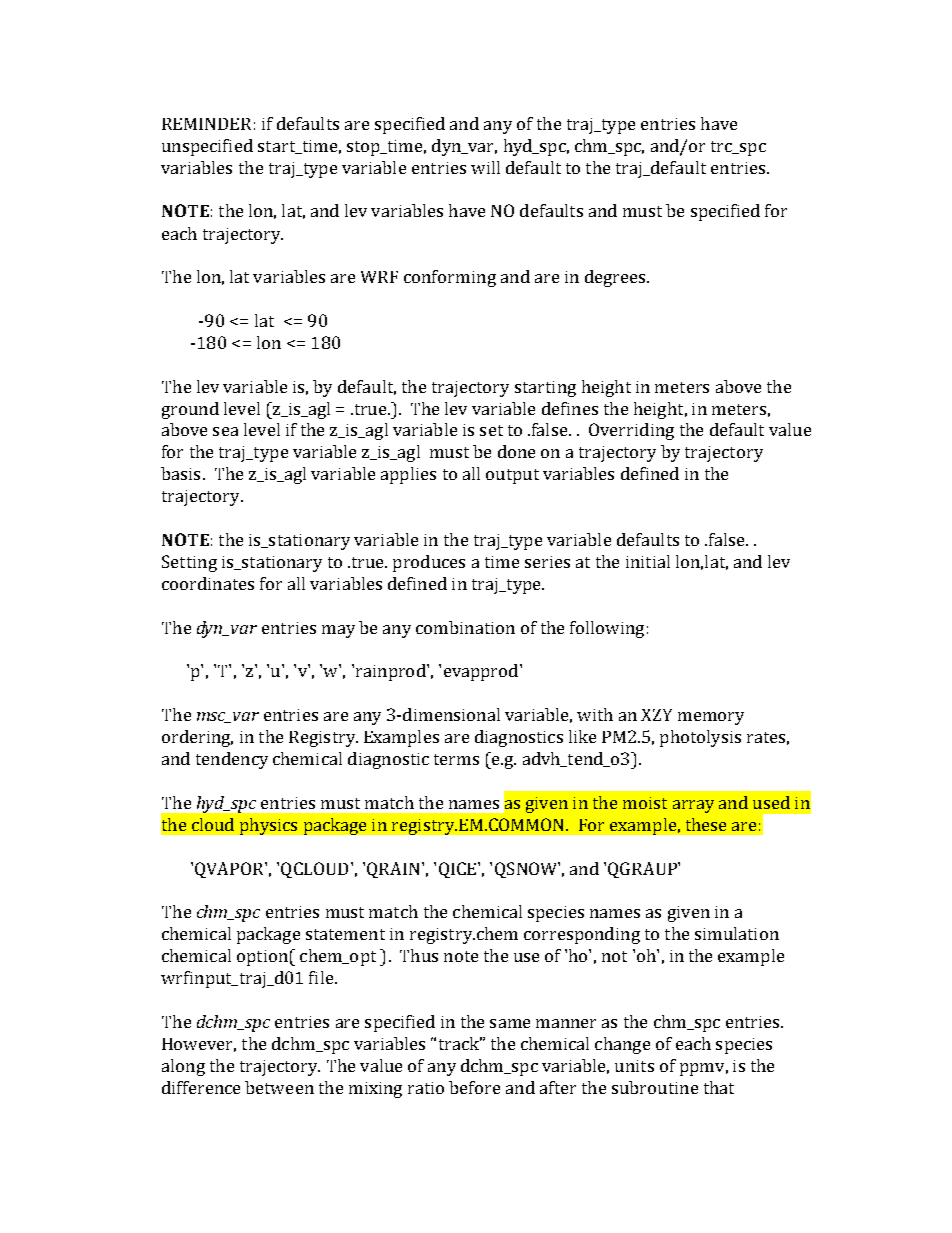 The image size is (952, 1233). Describe the element at coordinates (419, 955) in the screenshot. I see `Thus` at that location.
